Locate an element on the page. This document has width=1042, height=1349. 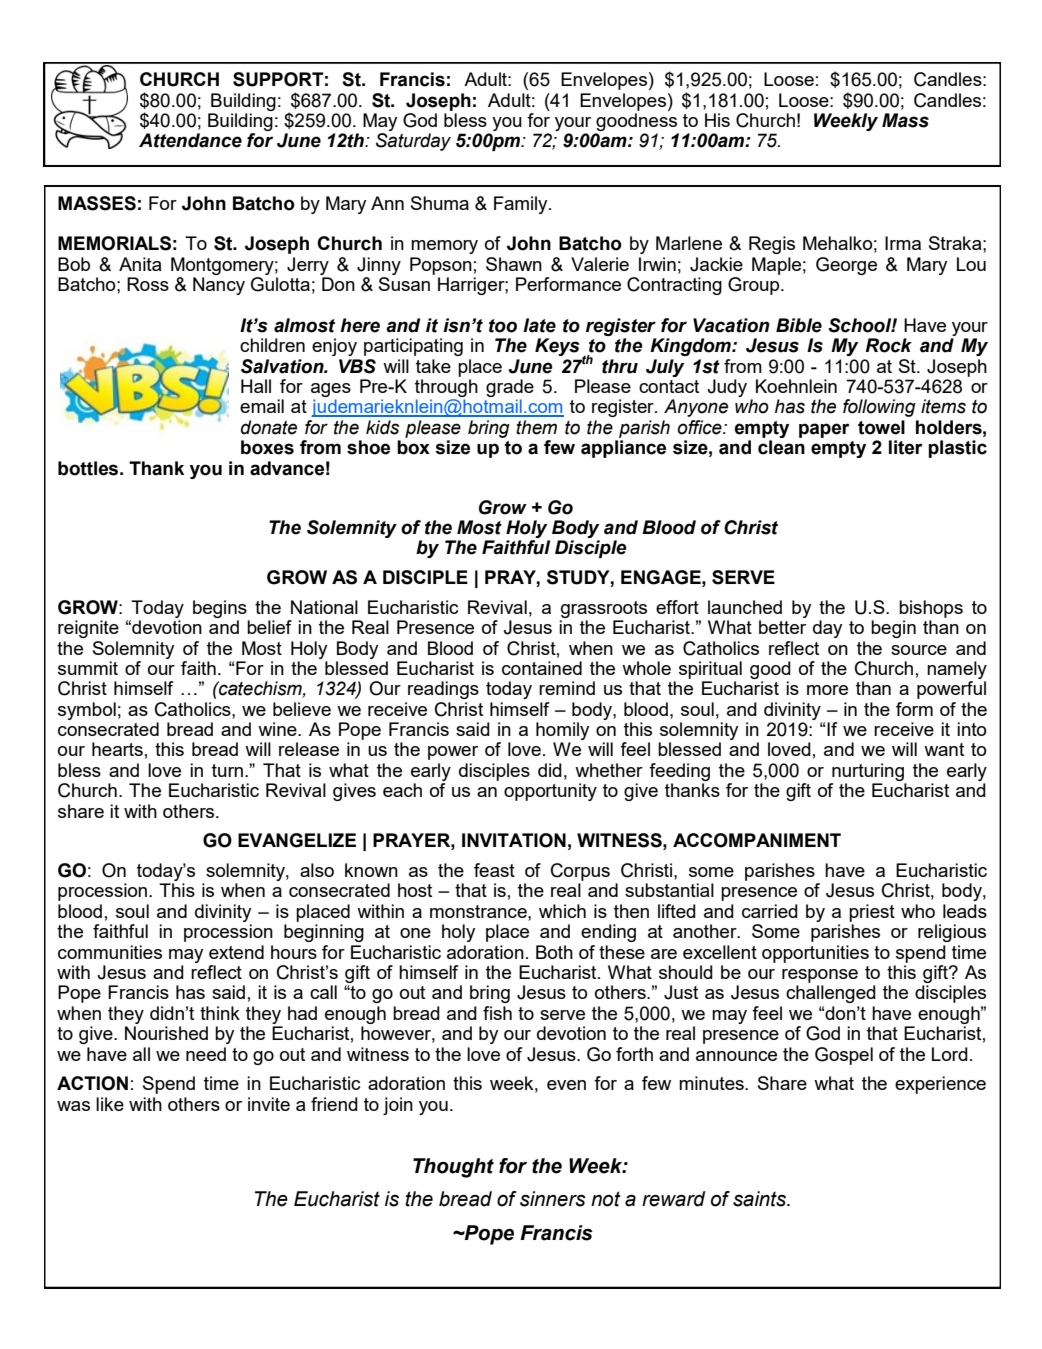
summit is located at coordinates (88, 668).
